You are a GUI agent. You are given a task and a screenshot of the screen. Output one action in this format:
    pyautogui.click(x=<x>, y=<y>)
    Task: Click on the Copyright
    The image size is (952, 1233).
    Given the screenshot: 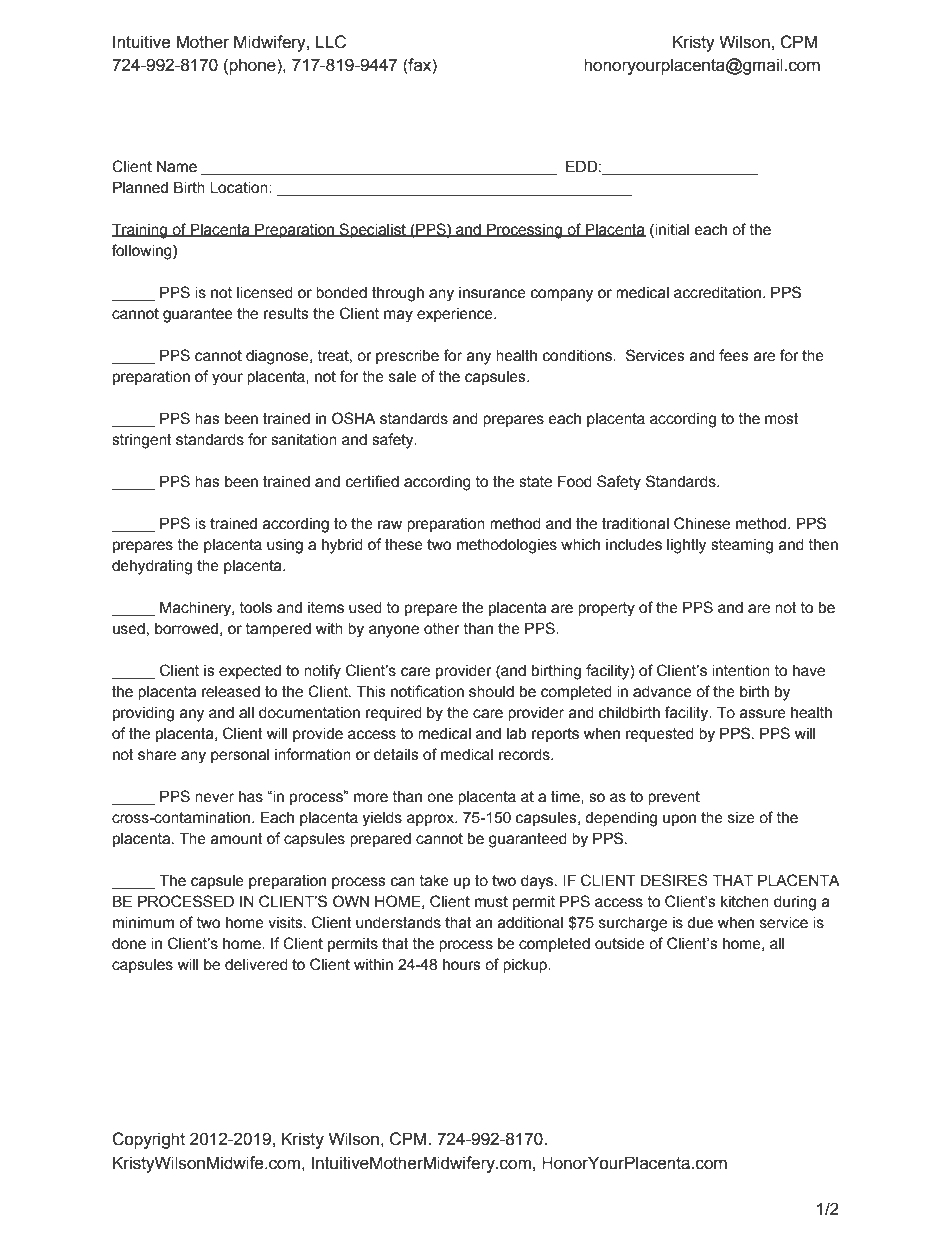 What is the action you would take?
    pyautogui.click(x=148, y=1140)
